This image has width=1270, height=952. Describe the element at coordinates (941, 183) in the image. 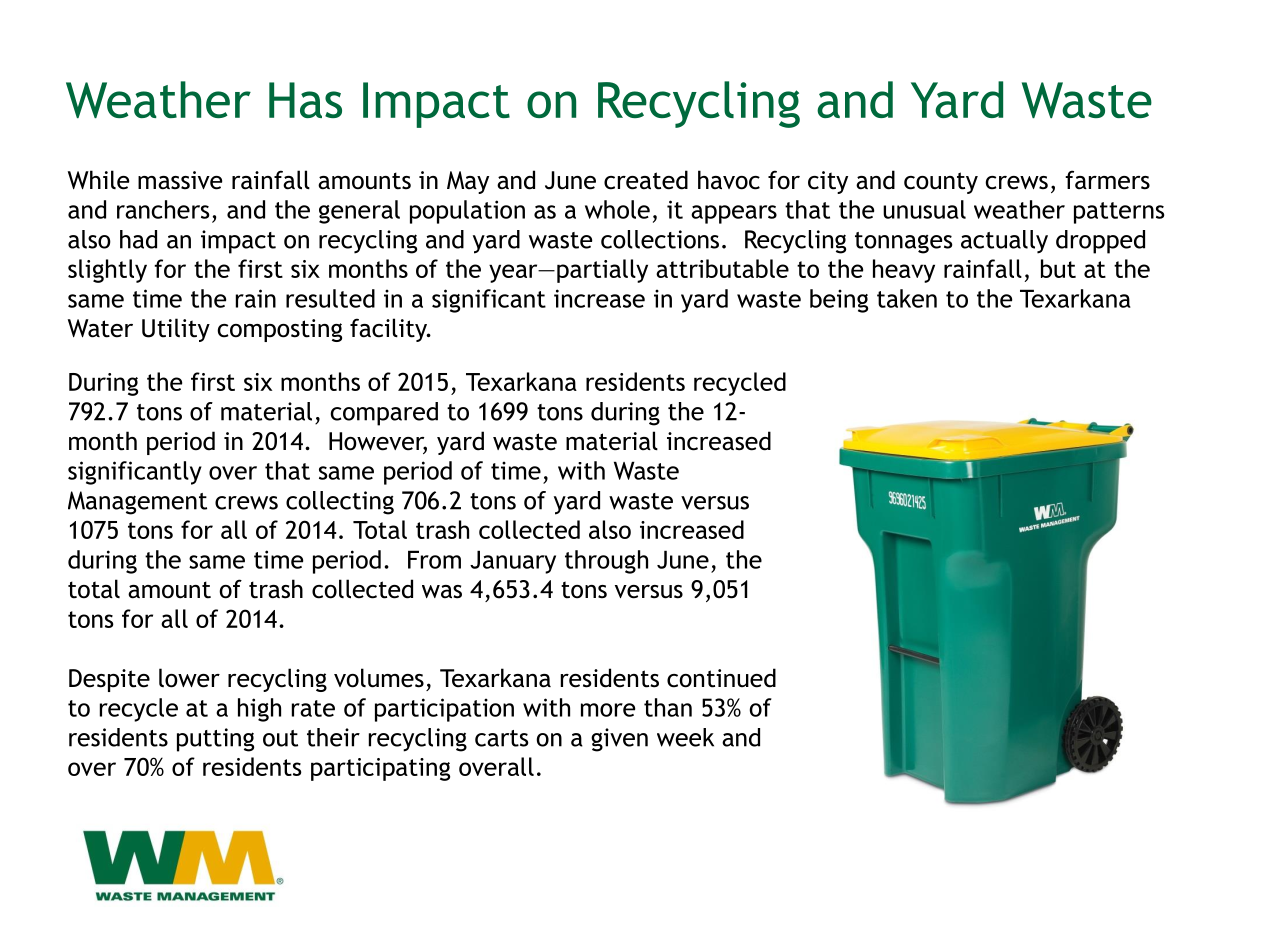

I see `county` at that location.
